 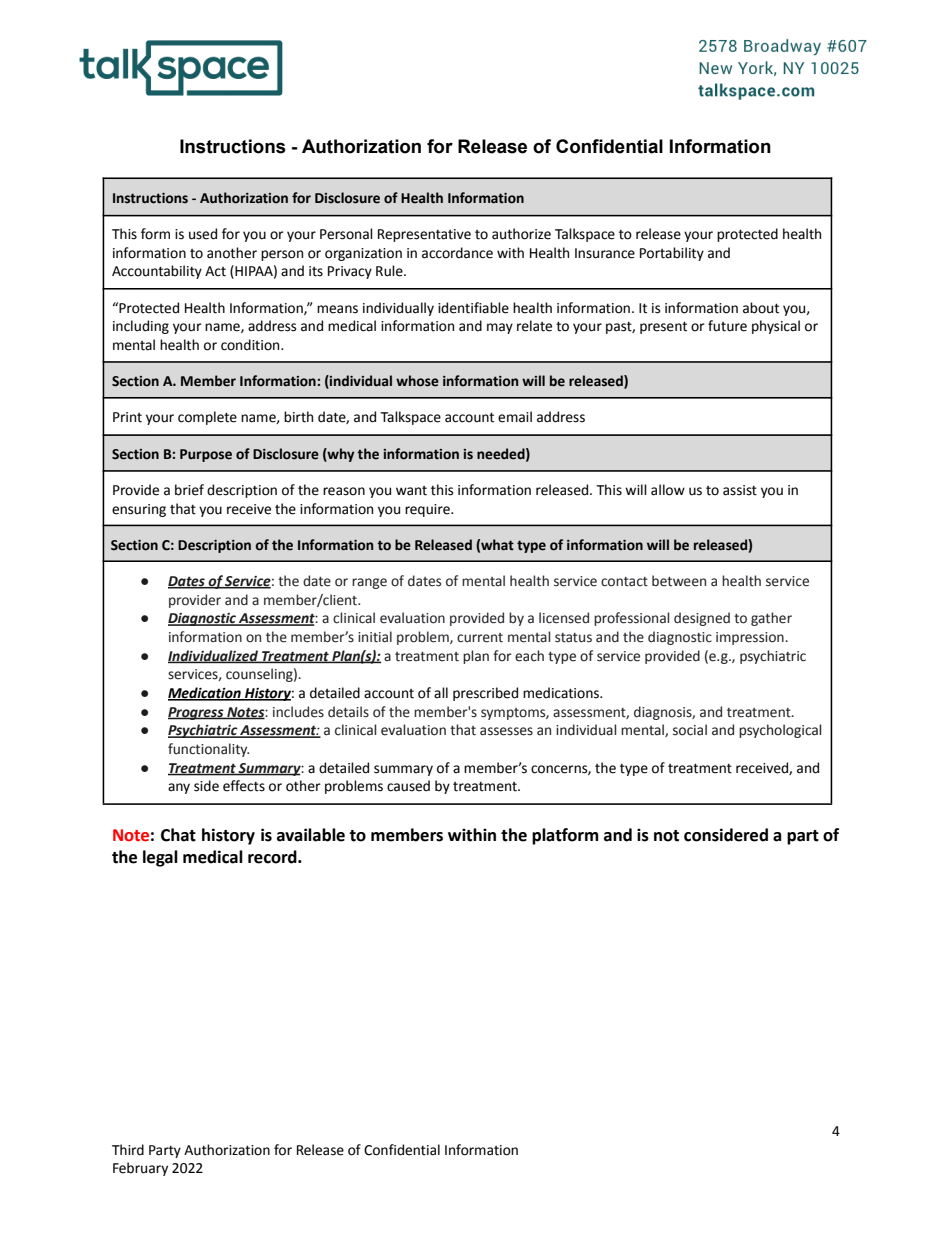 I want to click on its, so click(x=316, y=271).
